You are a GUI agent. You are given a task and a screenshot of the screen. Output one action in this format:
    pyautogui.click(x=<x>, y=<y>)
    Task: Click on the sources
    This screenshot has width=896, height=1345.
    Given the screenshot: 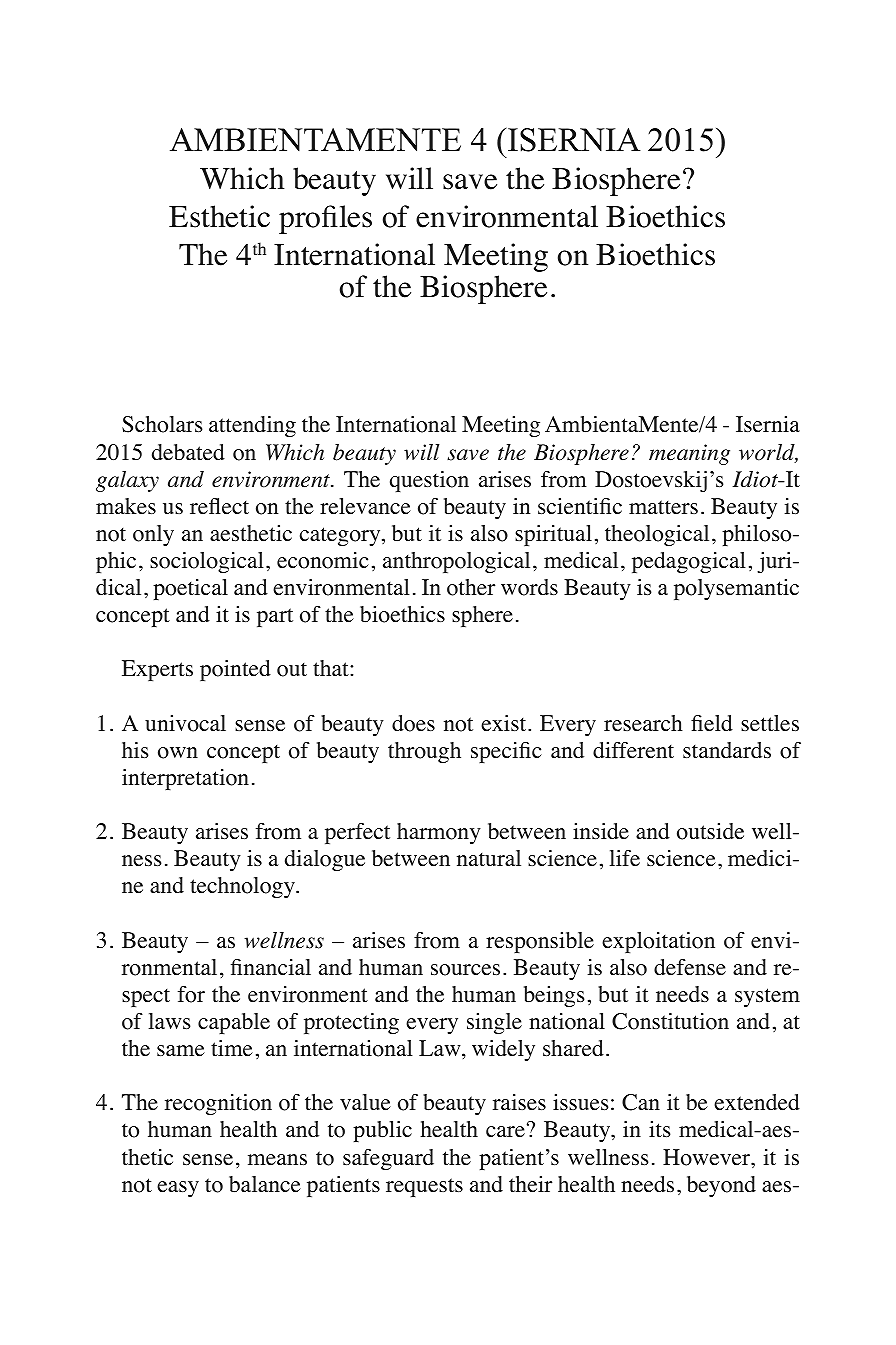 What is the action you would take?
    pyautogui.click(x=465, y=970)
